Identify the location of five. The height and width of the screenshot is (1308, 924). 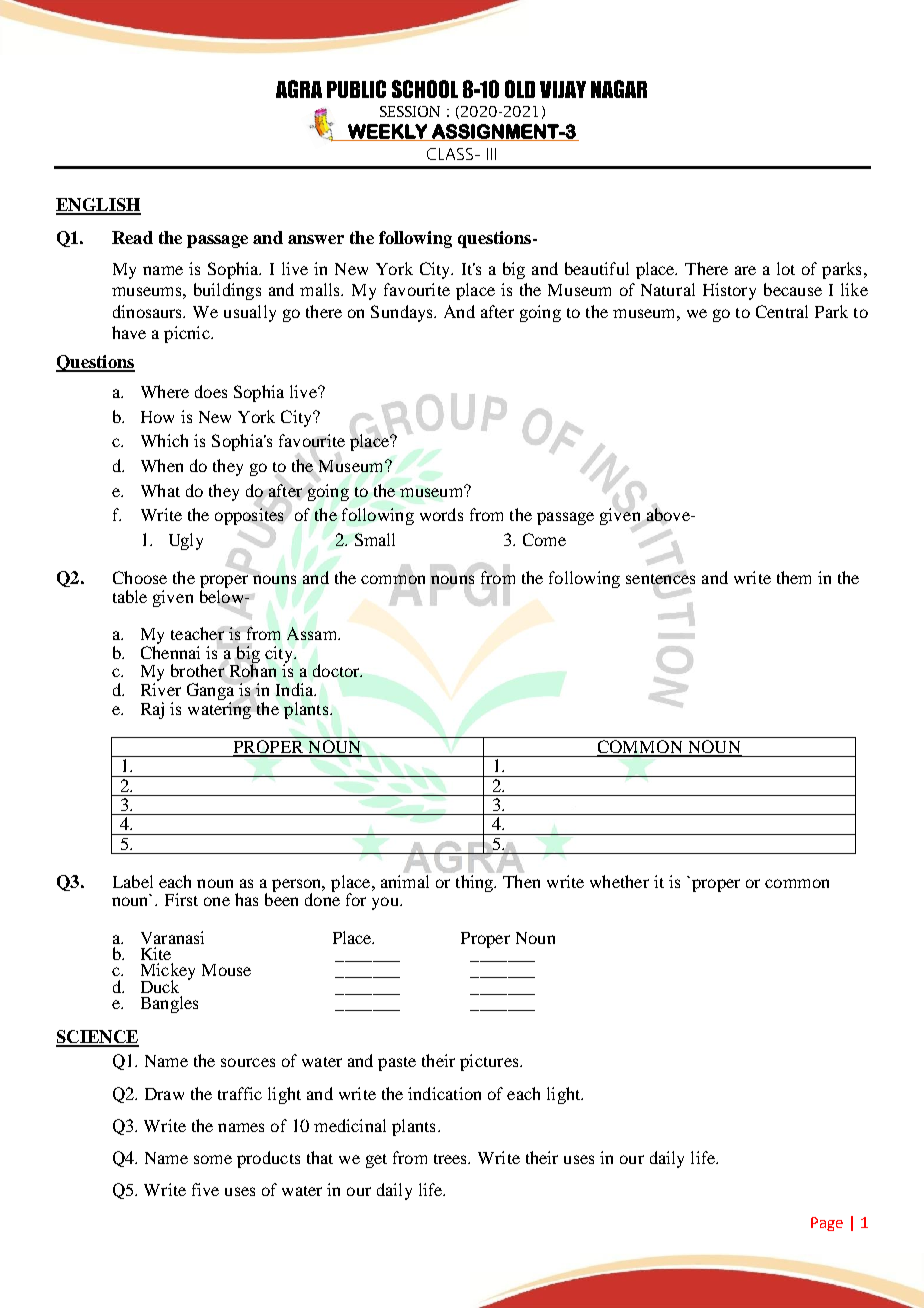
(205, 1189).
